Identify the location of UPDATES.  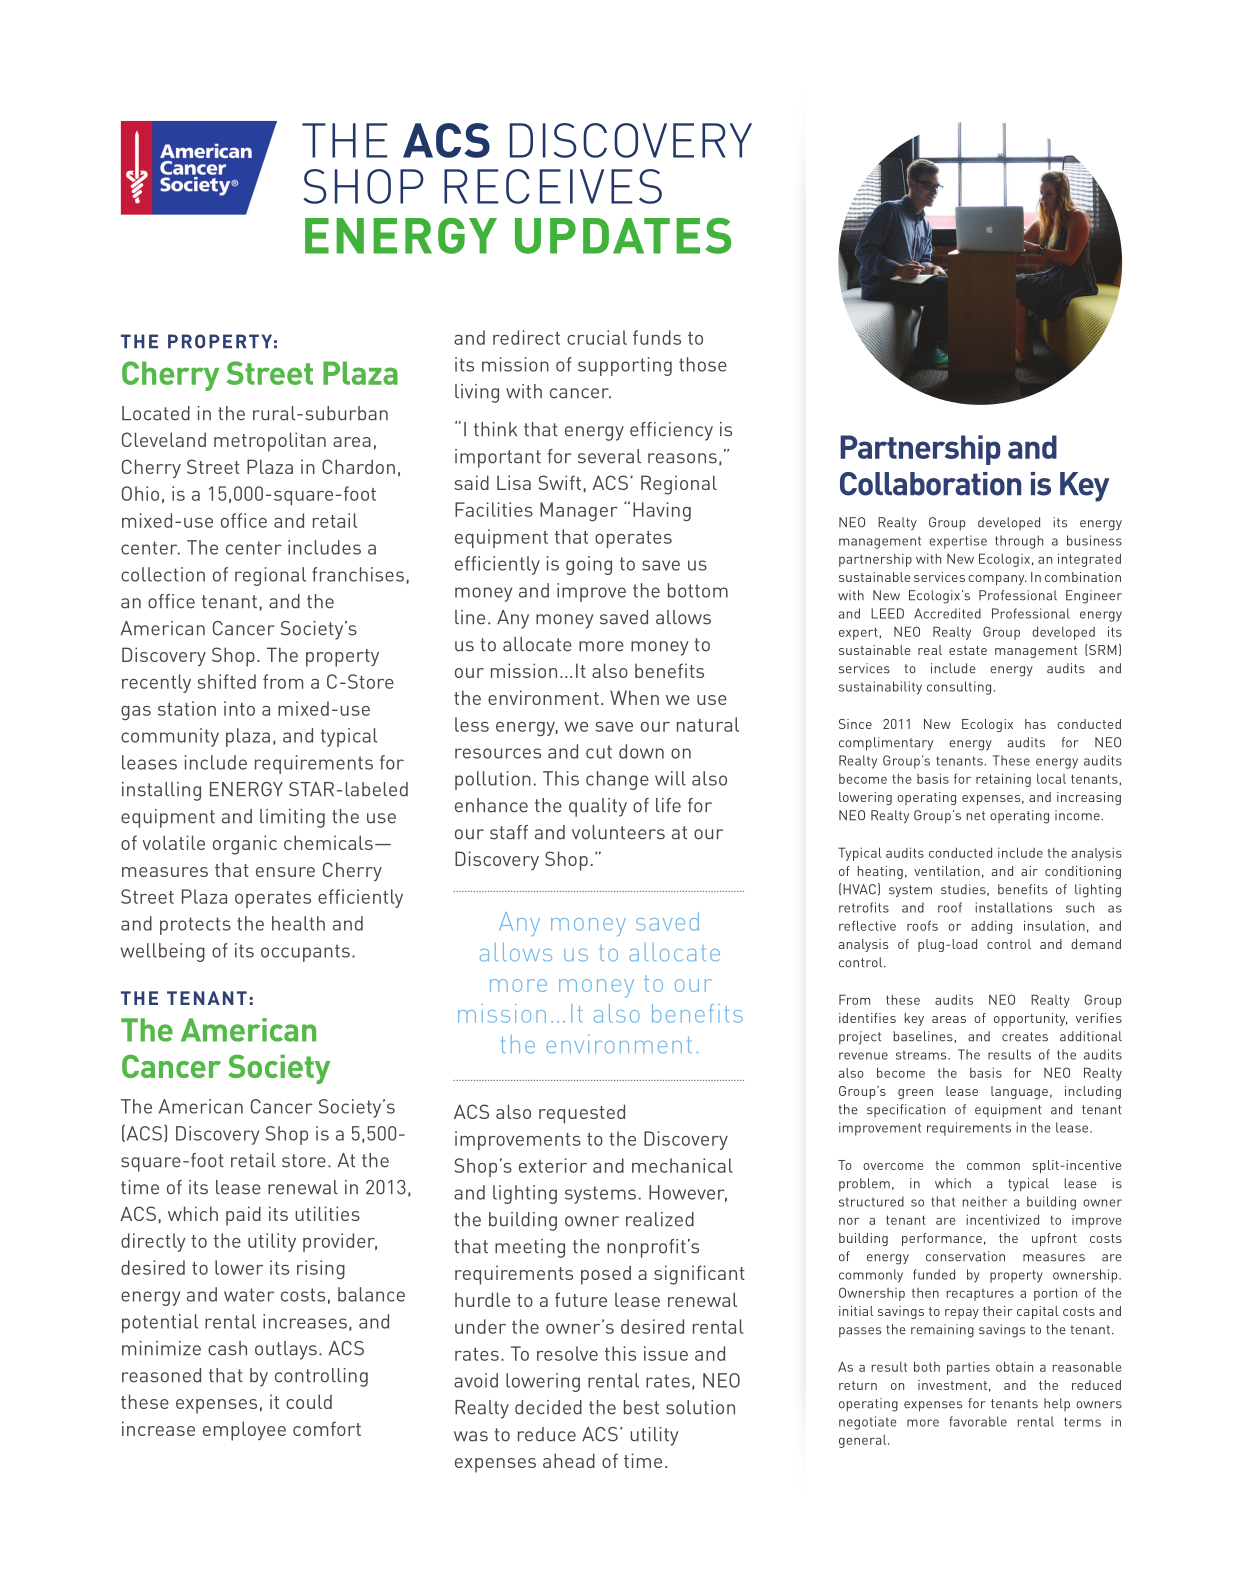
(623, 236).
